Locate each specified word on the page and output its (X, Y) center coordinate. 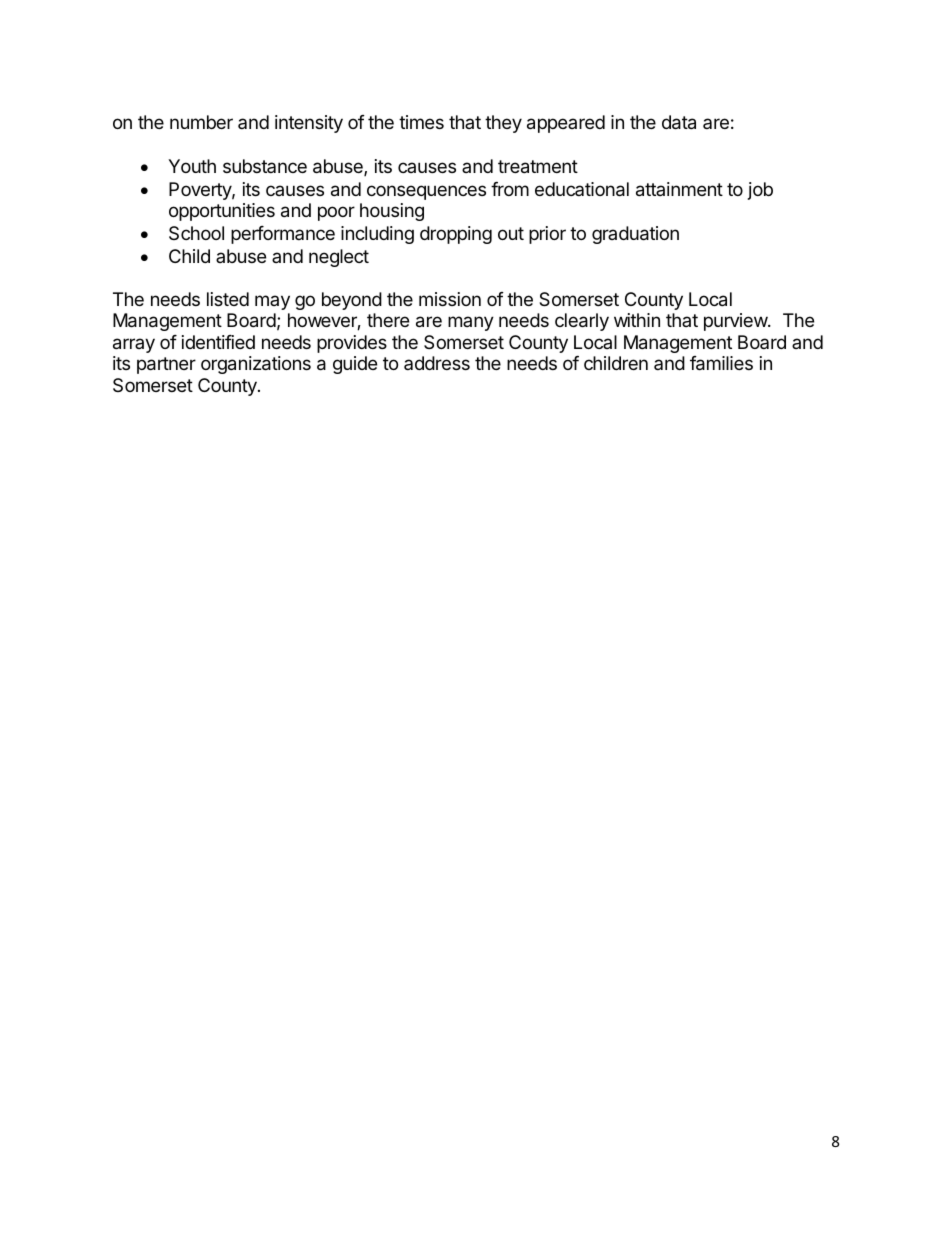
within (637, 320)
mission (450, 299)
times (421, 122)
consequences (426, 192)
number (201, 122)
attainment (679, 189)
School (196, 233)
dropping (456, 235)
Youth (192, 166)
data (679, 122)
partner (166, 365)
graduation (635, 235)
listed (228, 299)
